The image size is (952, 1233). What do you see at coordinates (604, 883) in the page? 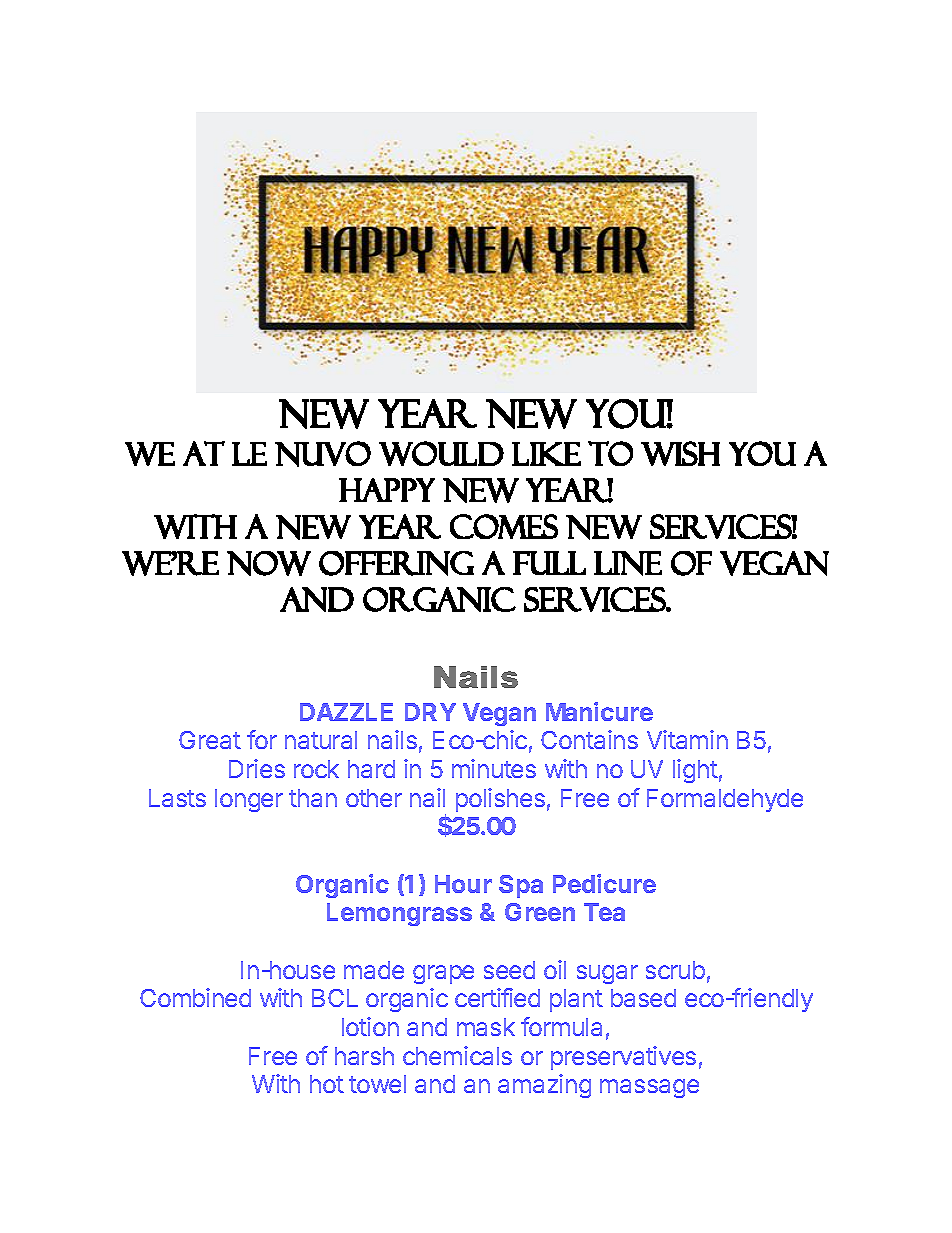
I see `Pedicure` at bounding box center [604, 883].
